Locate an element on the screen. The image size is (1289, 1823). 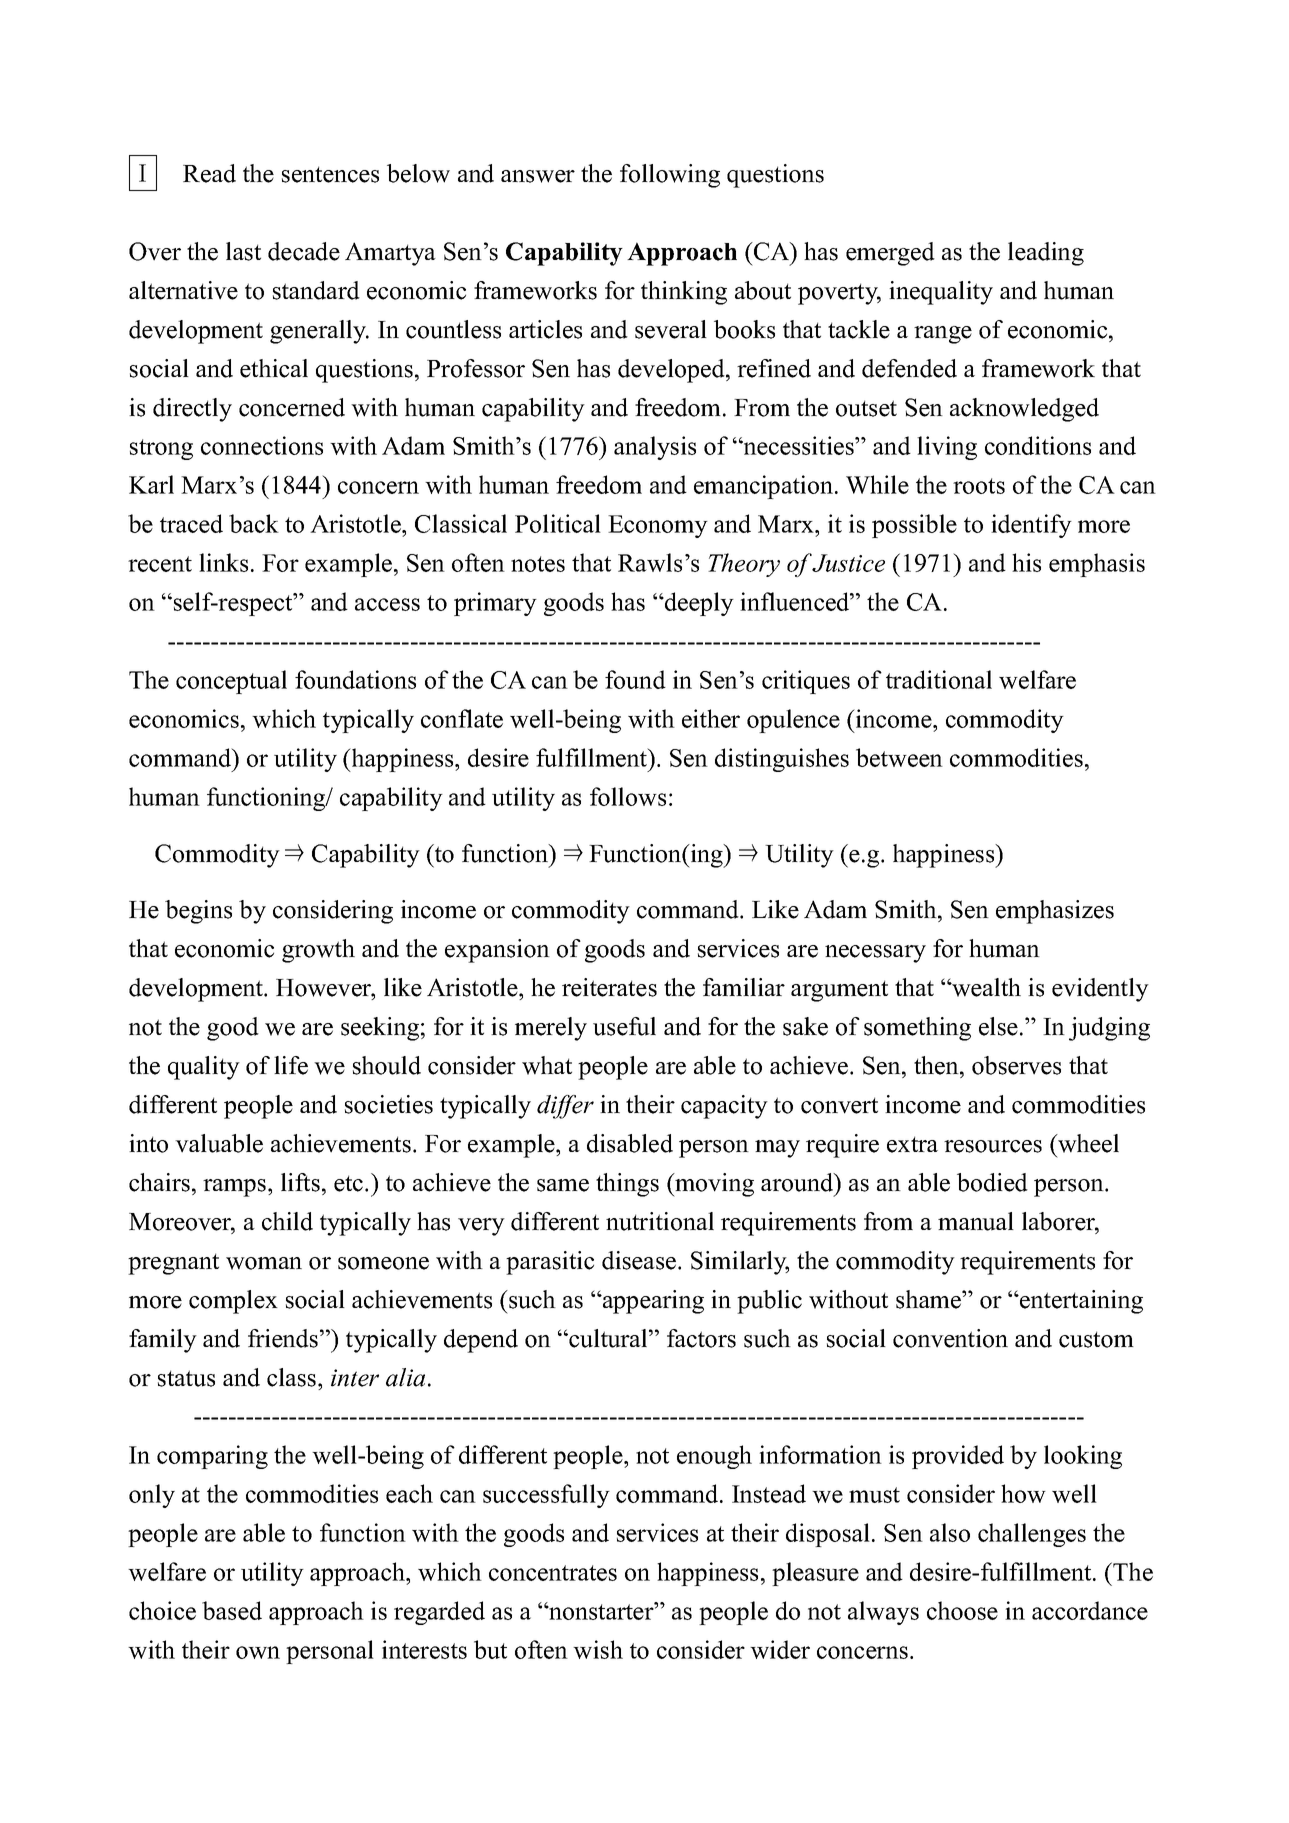
links is located at coordinates (223, 562).
